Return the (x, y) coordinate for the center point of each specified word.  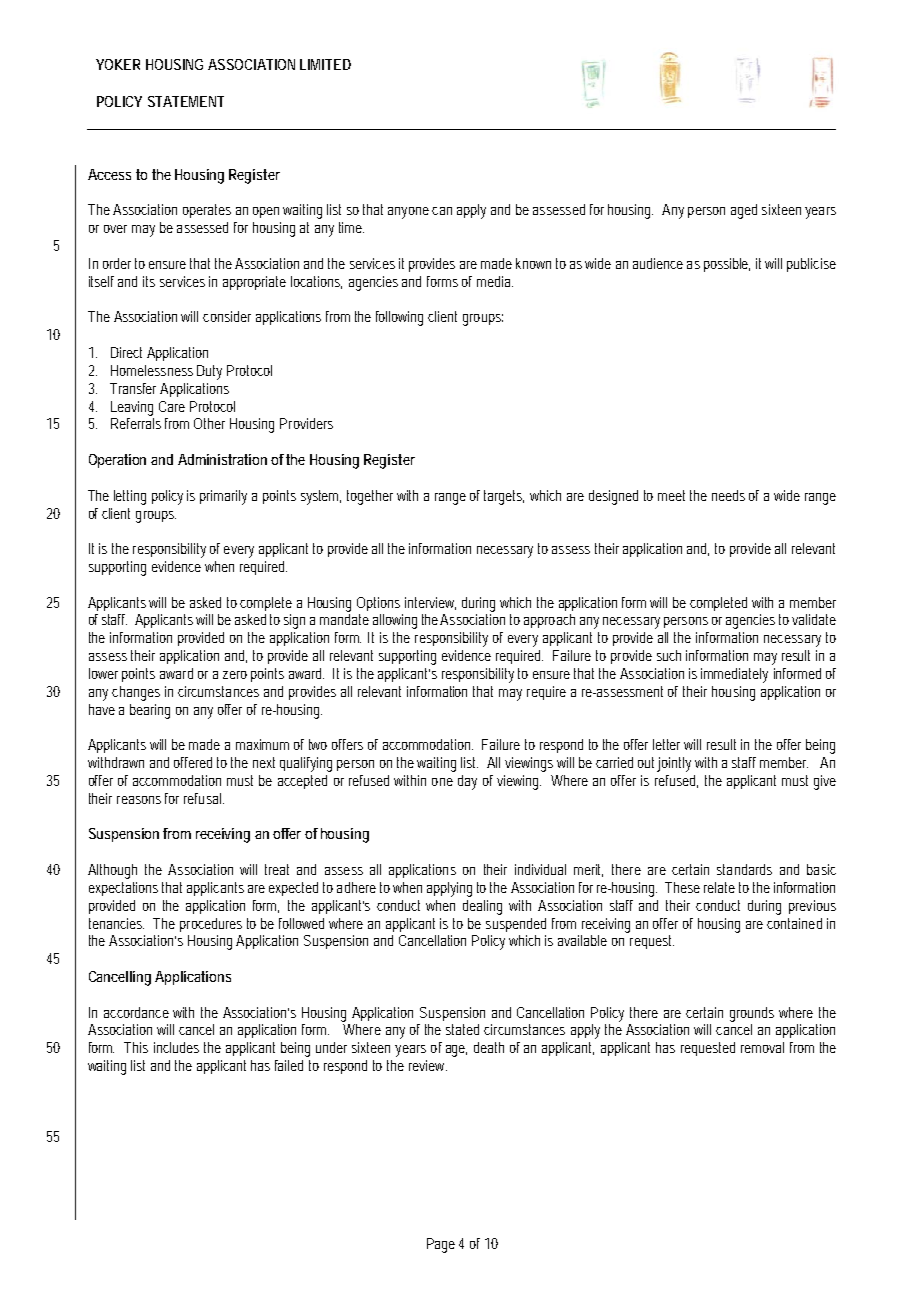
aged (744, 211)
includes (176, 1047)
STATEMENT (186, 101)
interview (430, 603)
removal (762, 1047)
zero (235, 675)
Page (441, 1245)
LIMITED (325, 64)
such (669, 655)
